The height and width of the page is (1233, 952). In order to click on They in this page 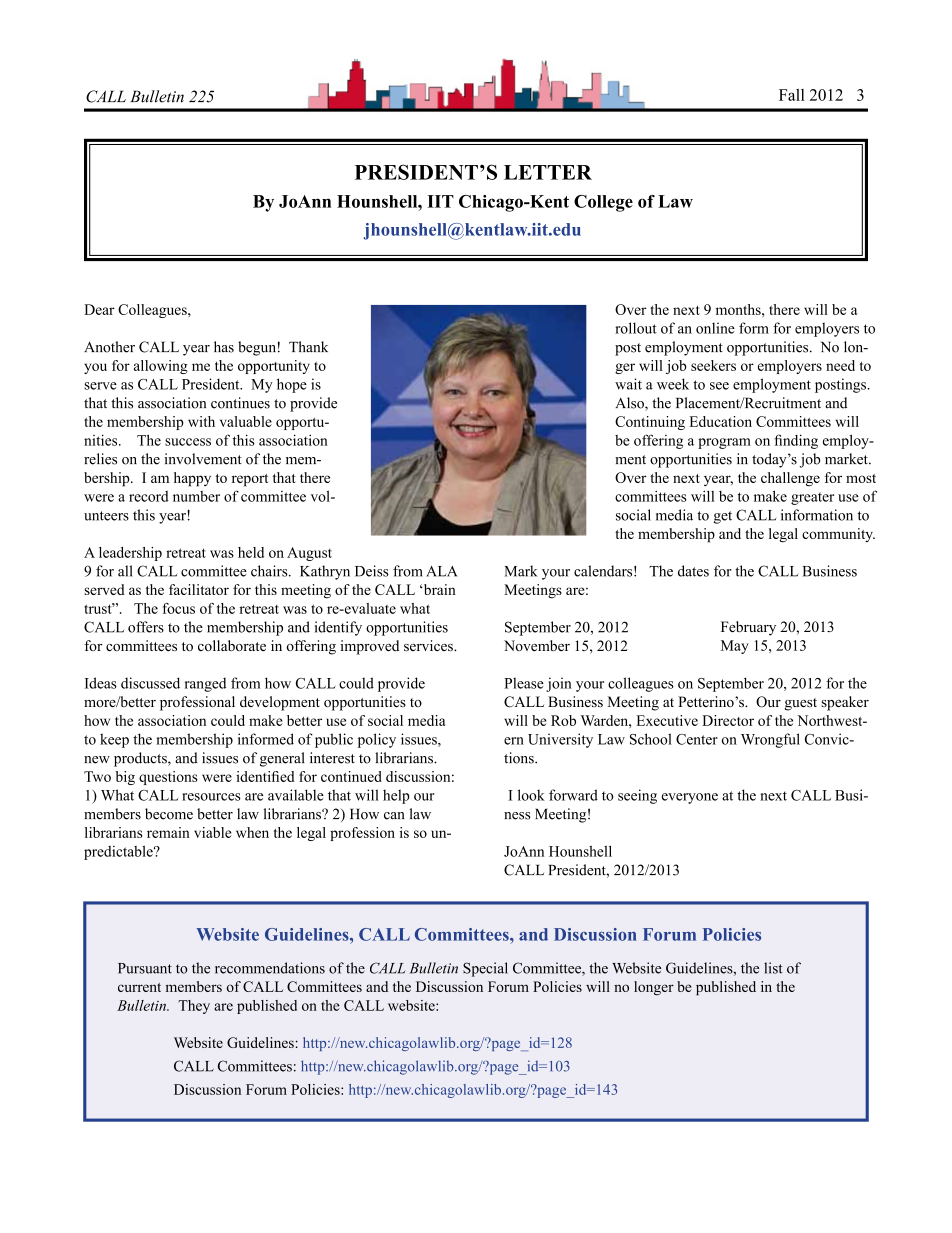, I will do `click(194, 1007)`.
